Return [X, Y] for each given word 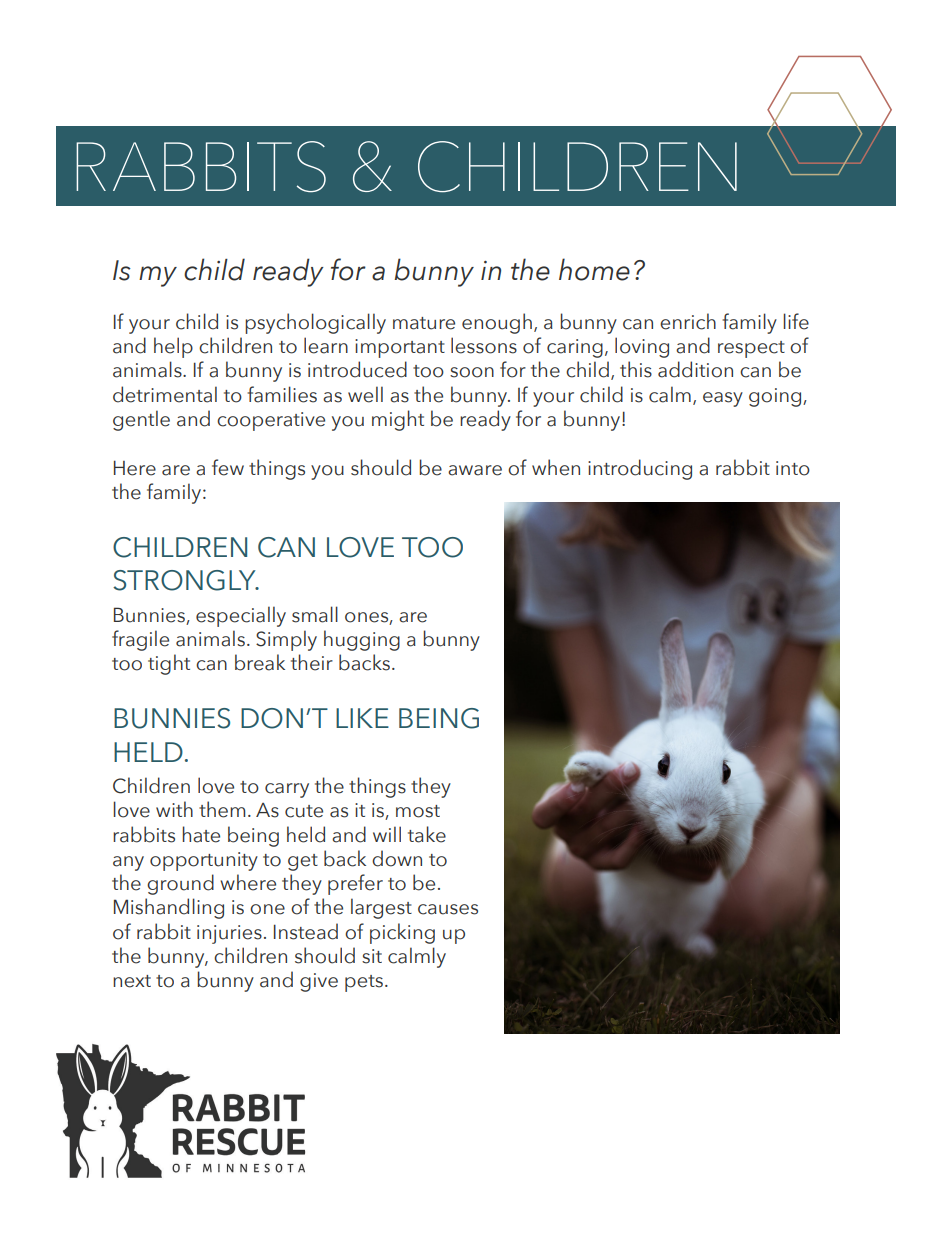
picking [402, 933]
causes [448, 909]
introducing [640, 469]
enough [497, 323]
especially [241, 616]
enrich [688, 321]
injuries [229, 934]
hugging [362, 640]
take [427, 834]
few [228, 467]
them [222, 809]
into [793, 468]
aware [475, 470]
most [418, 811]
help [173, 347]
